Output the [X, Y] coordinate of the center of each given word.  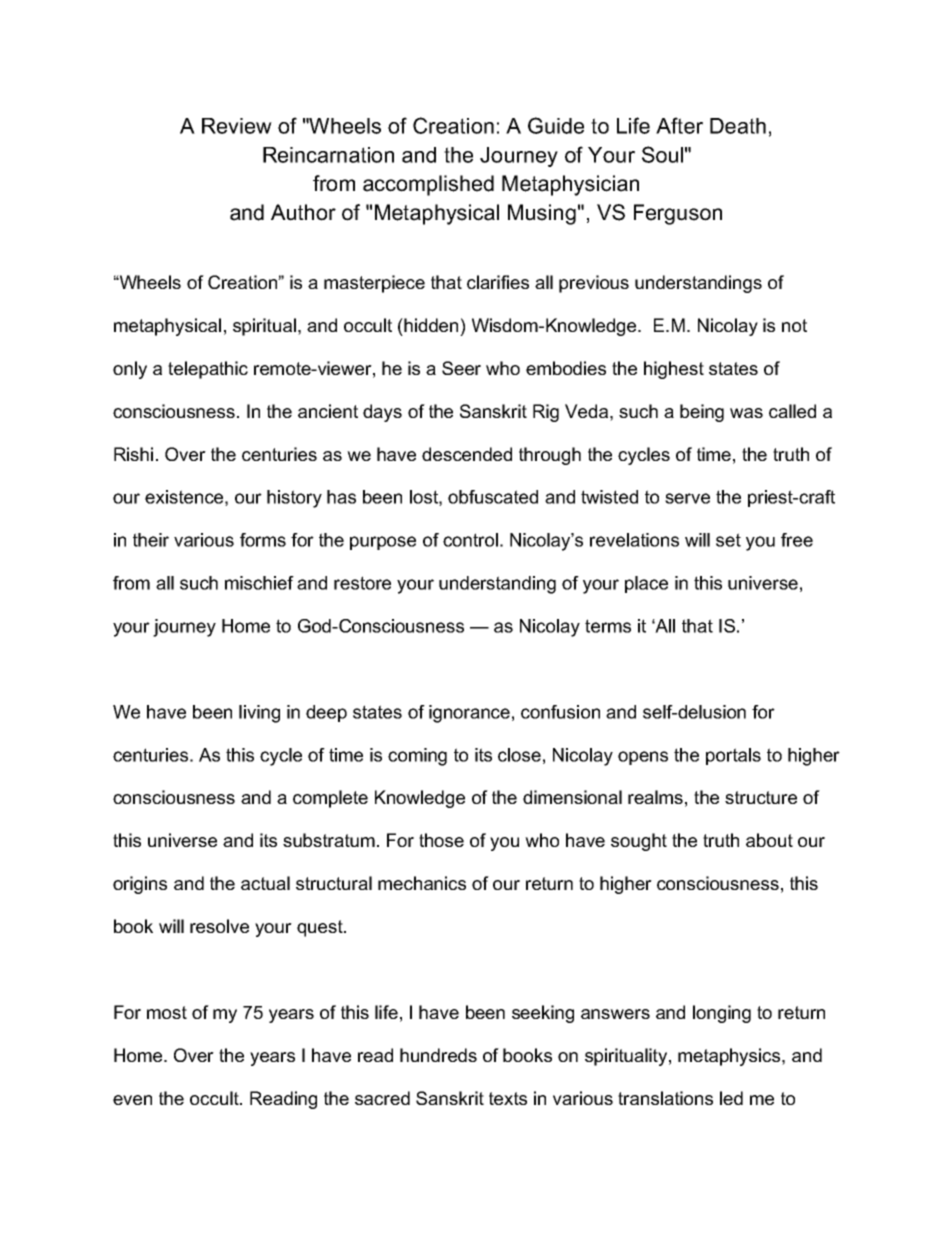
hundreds [438, 1055]
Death [738, 126]
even [132, 1100]
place [646, 584]
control [470, 540]
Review [237, 126]
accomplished [428, 185]
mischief [259, 583]
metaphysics [730, 1057]
